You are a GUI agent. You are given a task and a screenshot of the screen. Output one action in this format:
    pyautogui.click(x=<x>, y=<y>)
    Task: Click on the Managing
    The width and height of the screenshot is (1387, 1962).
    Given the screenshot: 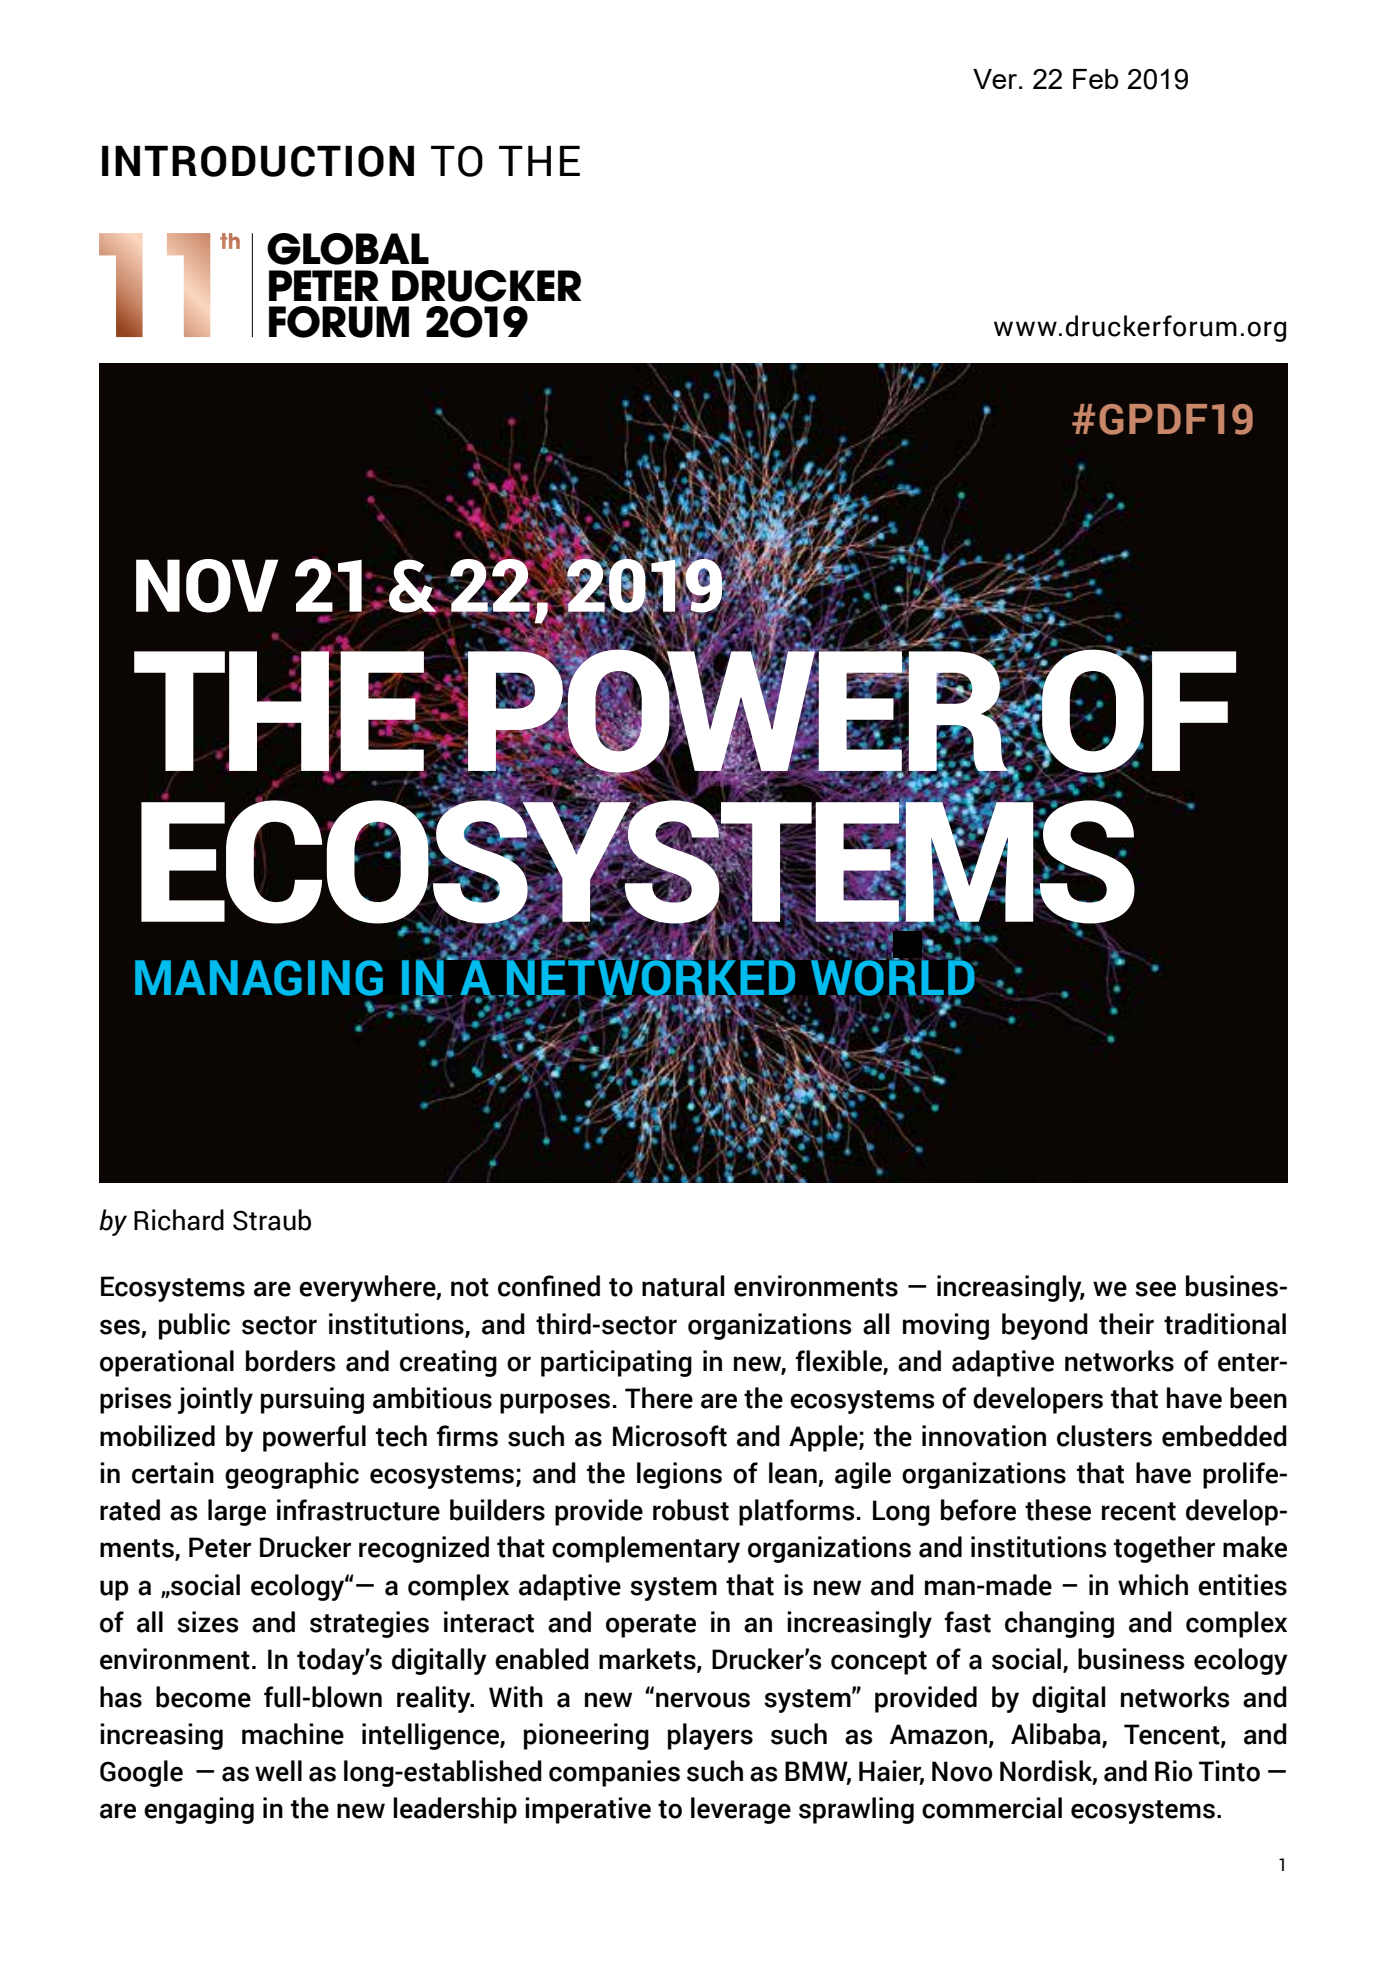 What is the action you would take?
    pyautogui.click(x=259, y=978)
